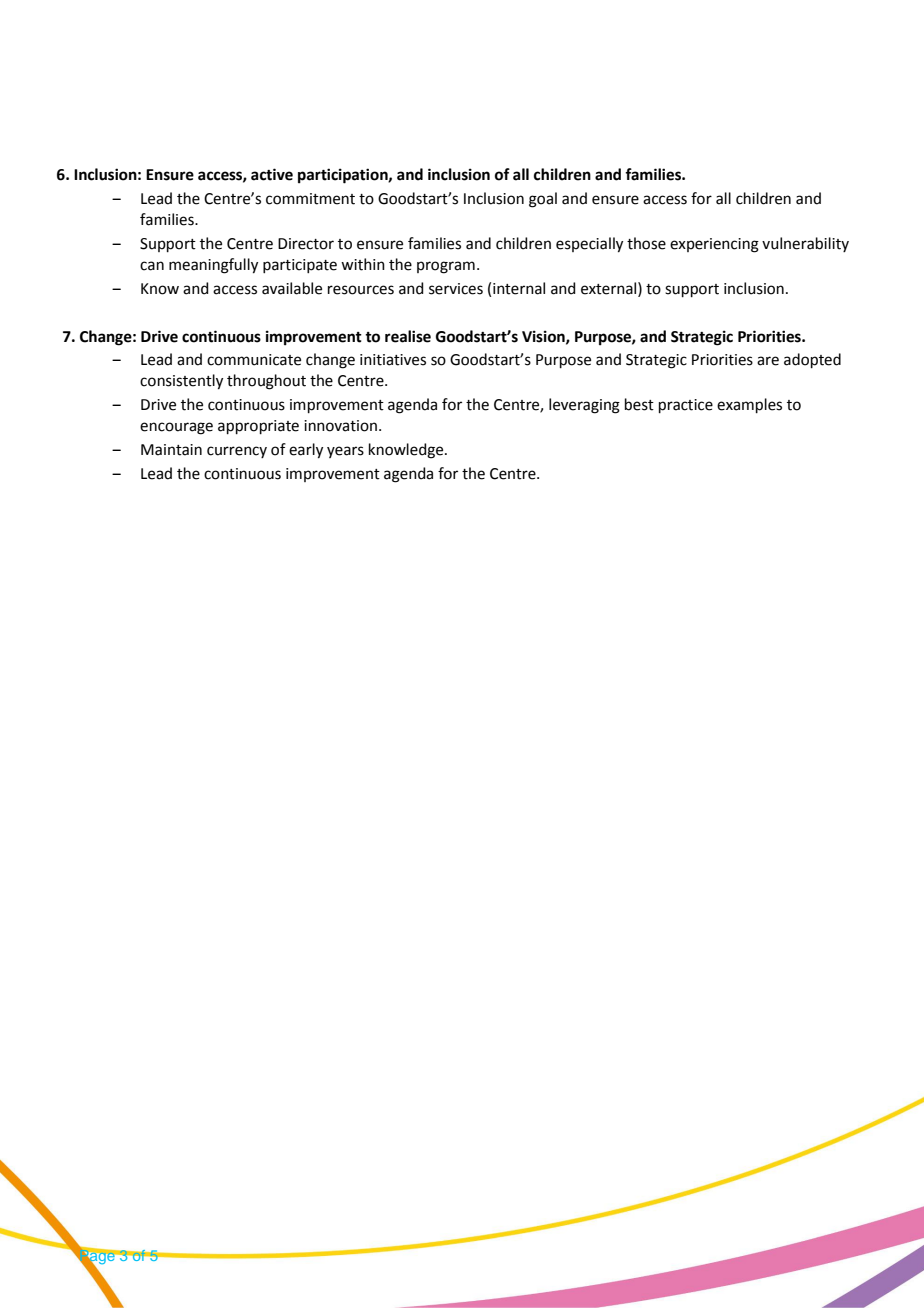 The image size is (924, 1308). Describe the element at coordinates (543, 200) in the screenshot. I see `goal` at that location.
